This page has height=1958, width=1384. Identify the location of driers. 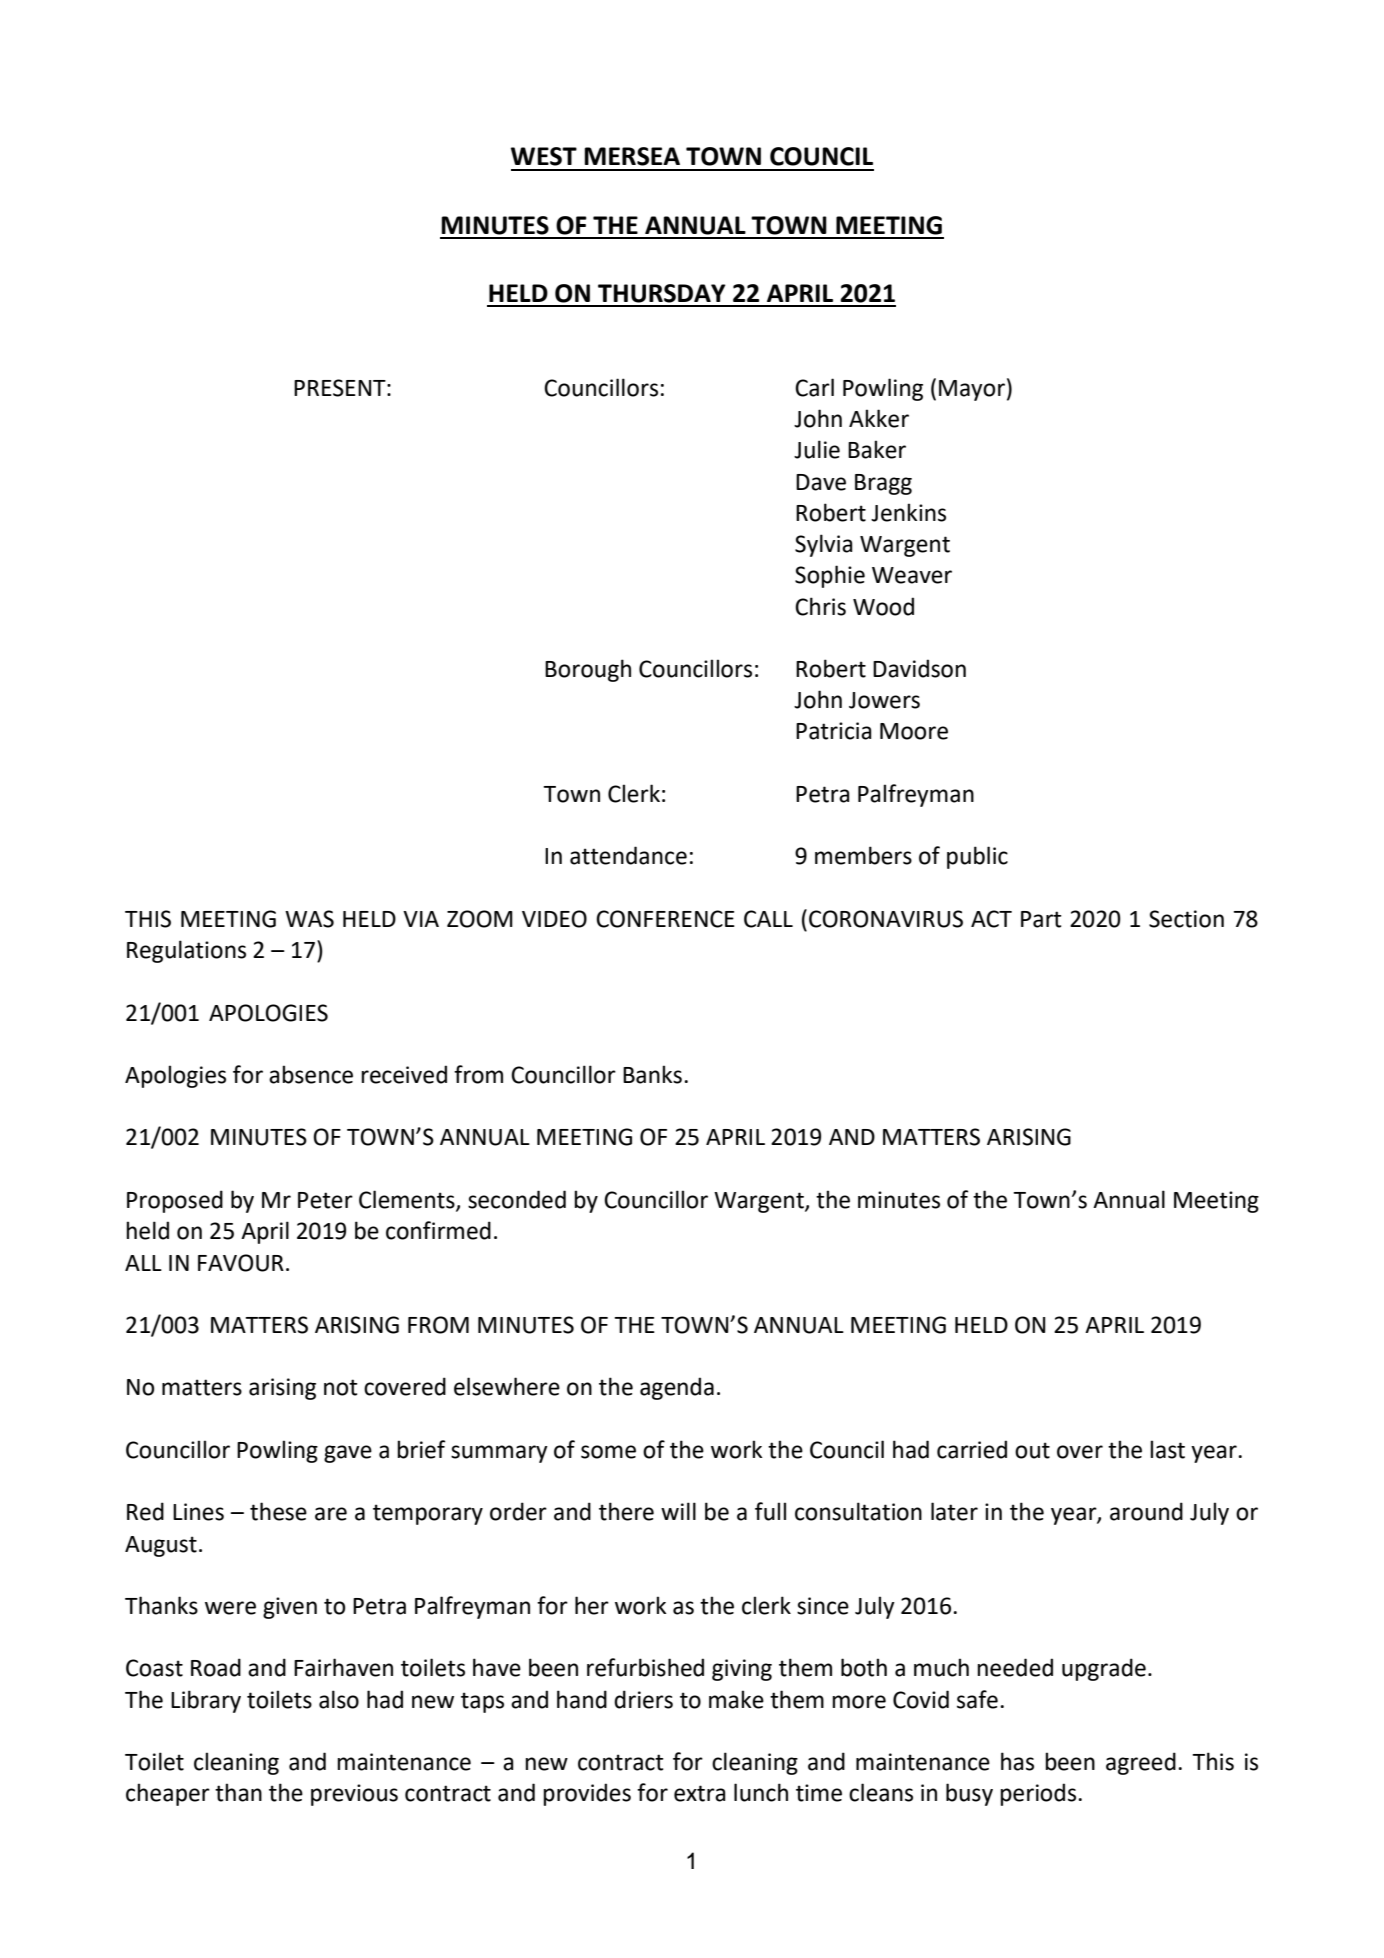
(643, 1699).
